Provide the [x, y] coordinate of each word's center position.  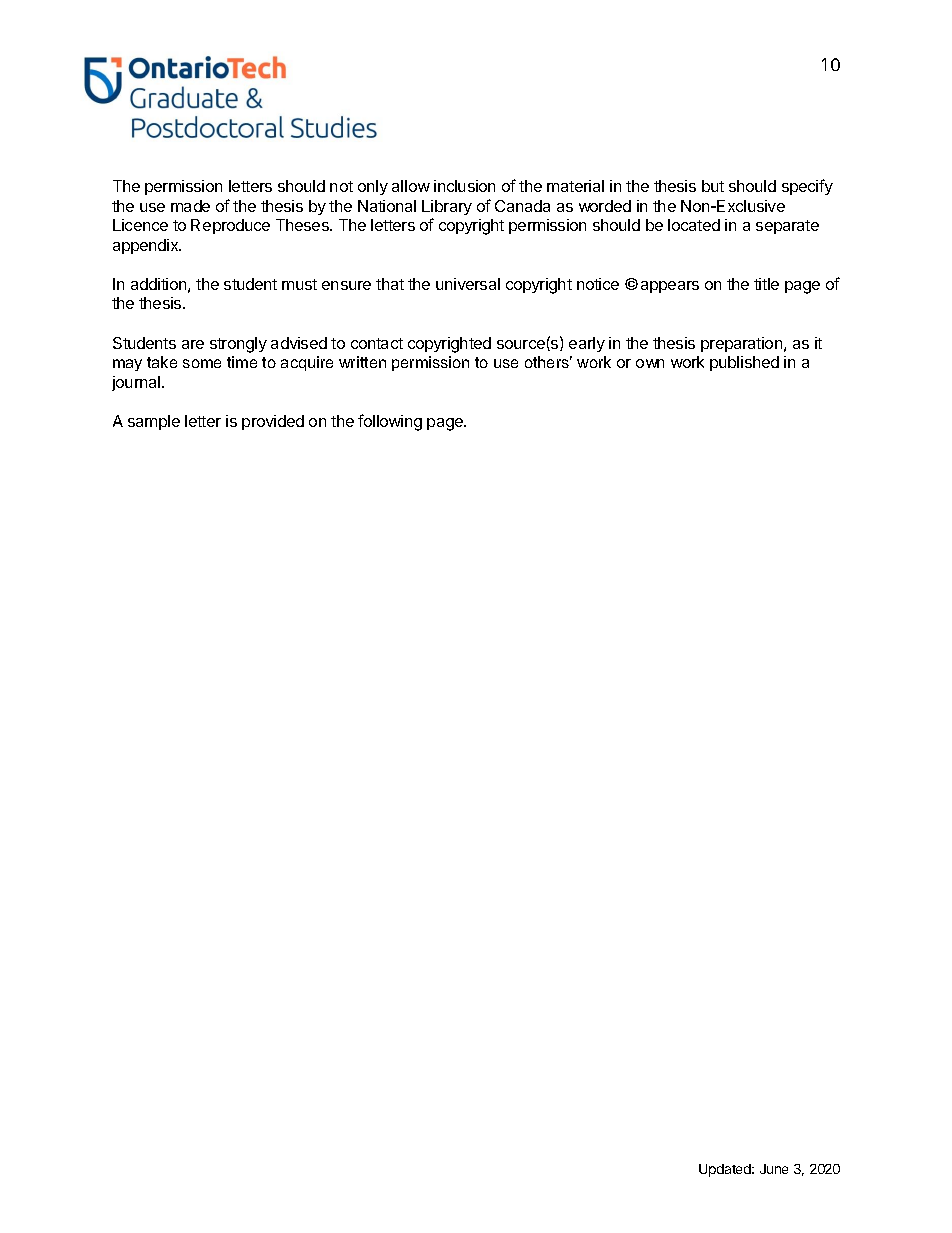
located [694, 225]
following [390, 422]
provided [273, 422]
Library [447, 207]
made [190, 206]
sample [154, 422]
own [650, 363]
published [744, 363]
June [774, 1169]
